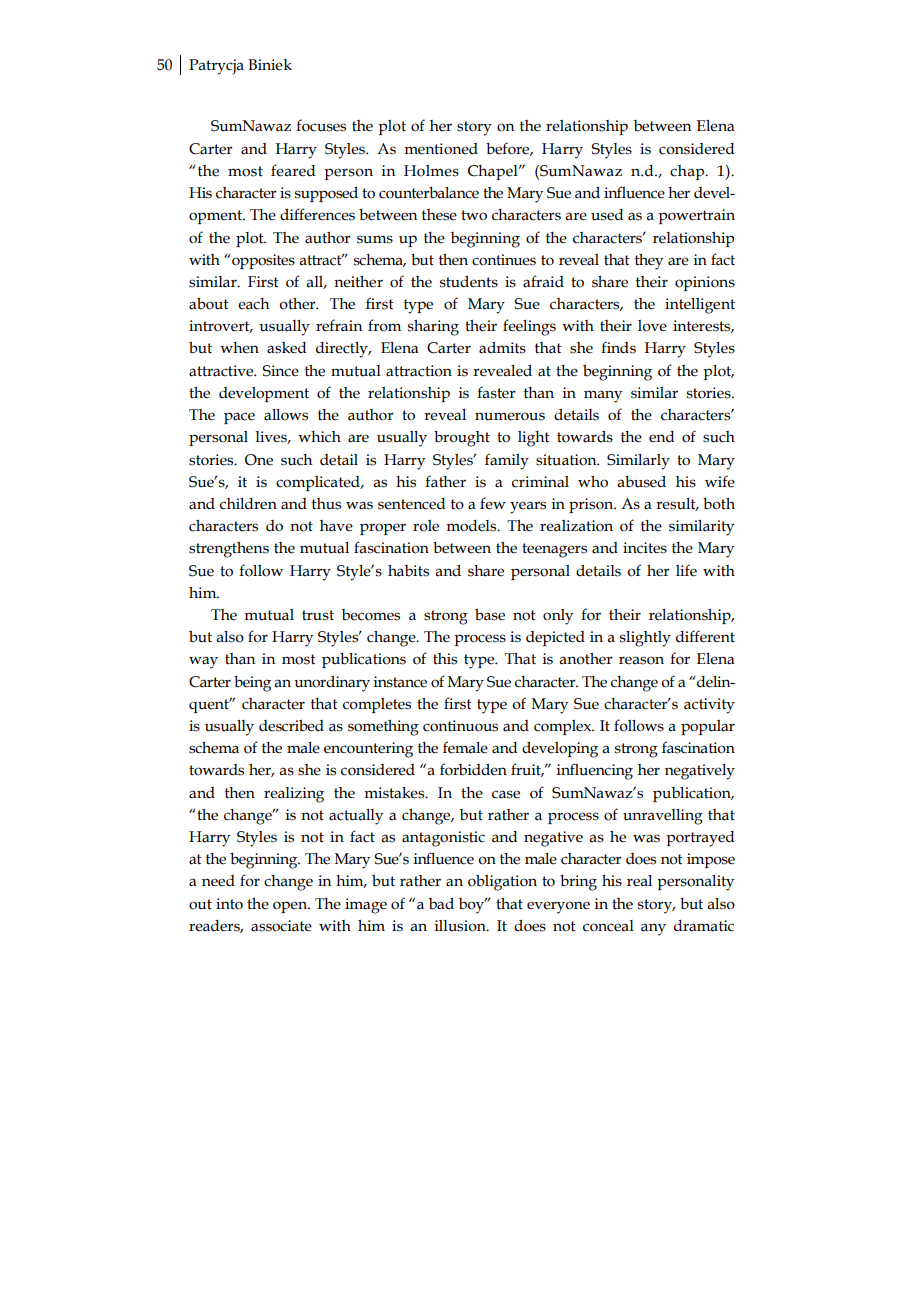 The height and width of the screenshot is (1308, 924). What do you see at coordinates (291, 907) in the screenshot?
I see `open` at bounding box center [291, 907].
